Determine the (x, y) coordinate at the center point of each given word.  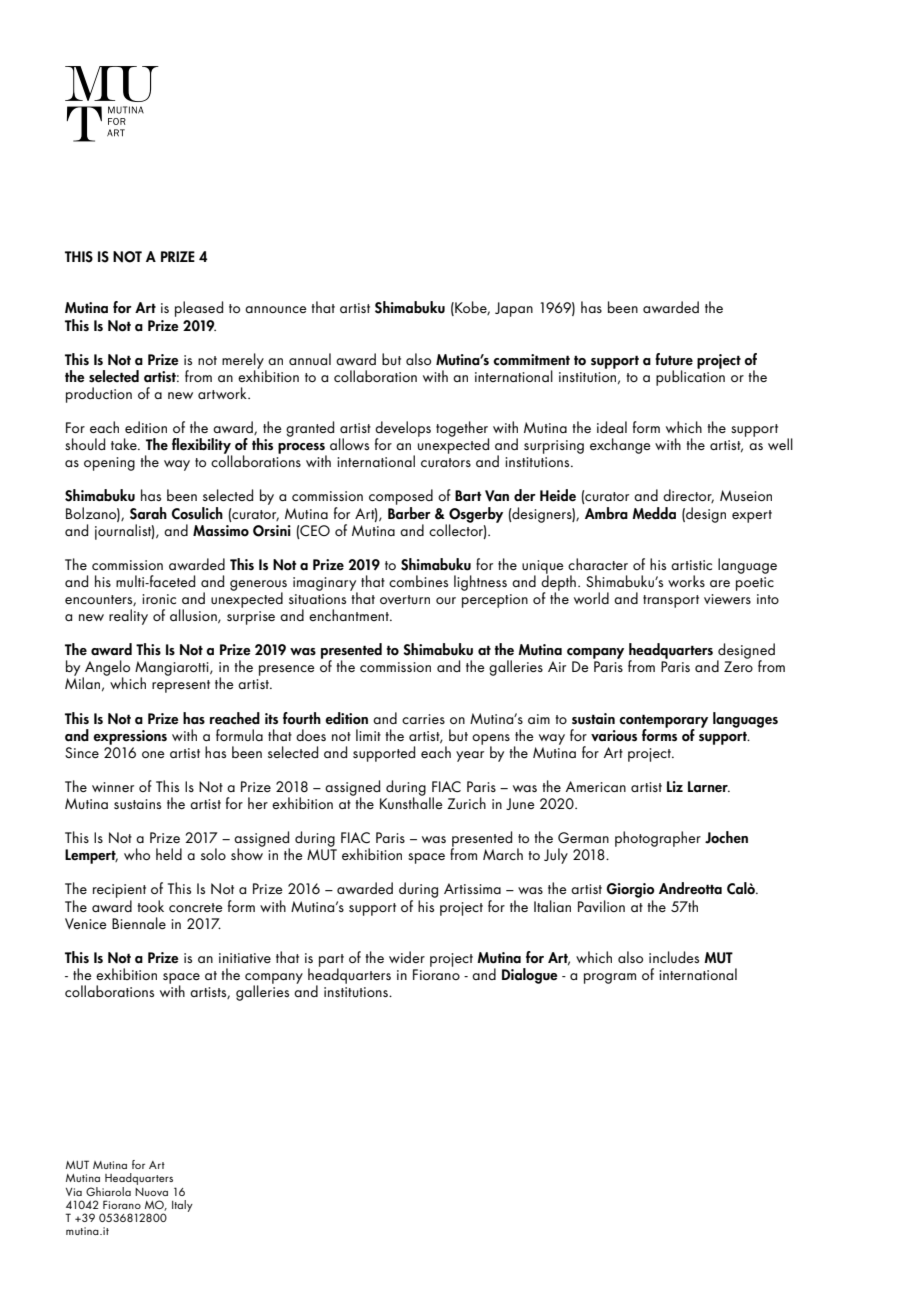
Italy (182, 1206)
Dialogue (530, 976)
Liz (675, 786)
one (153, 754)
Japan (514, 309)
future (674, 359)
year (470, 756)
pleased (199, 309)
